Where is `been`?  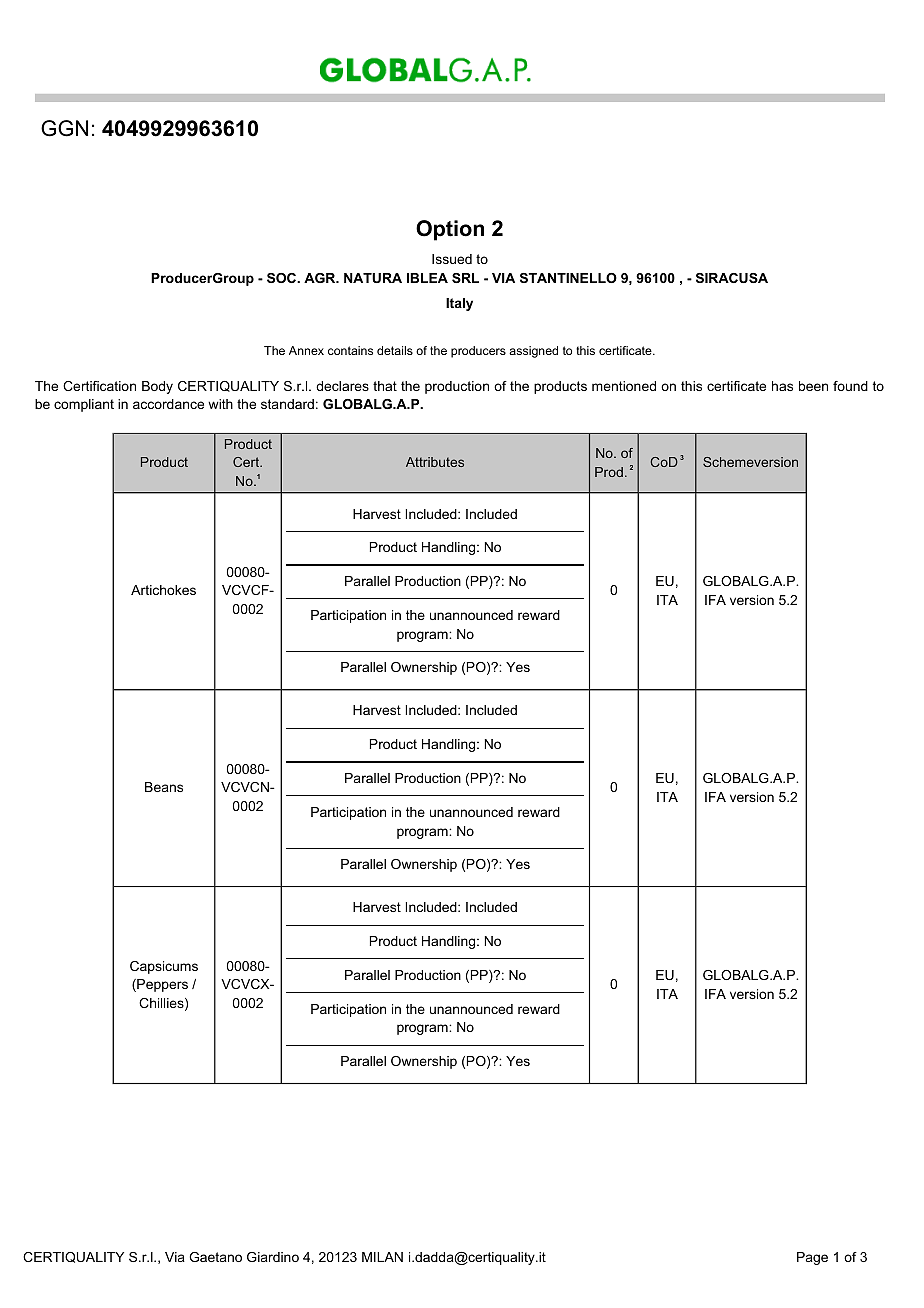
been is located at coordinates (813, 386).
